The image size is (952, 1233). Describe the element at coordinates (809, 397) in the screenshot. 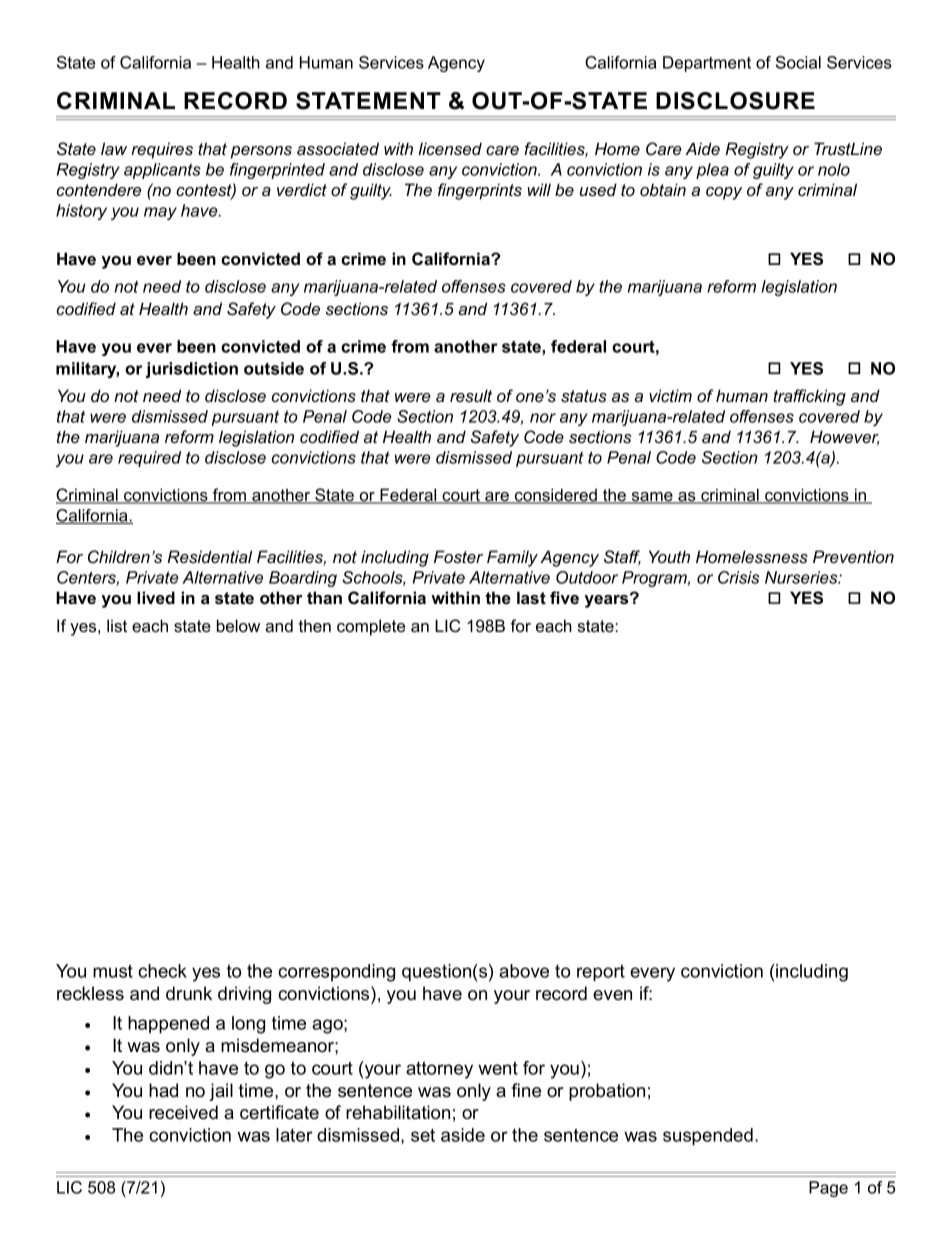

I see `trafficking` at that location.
